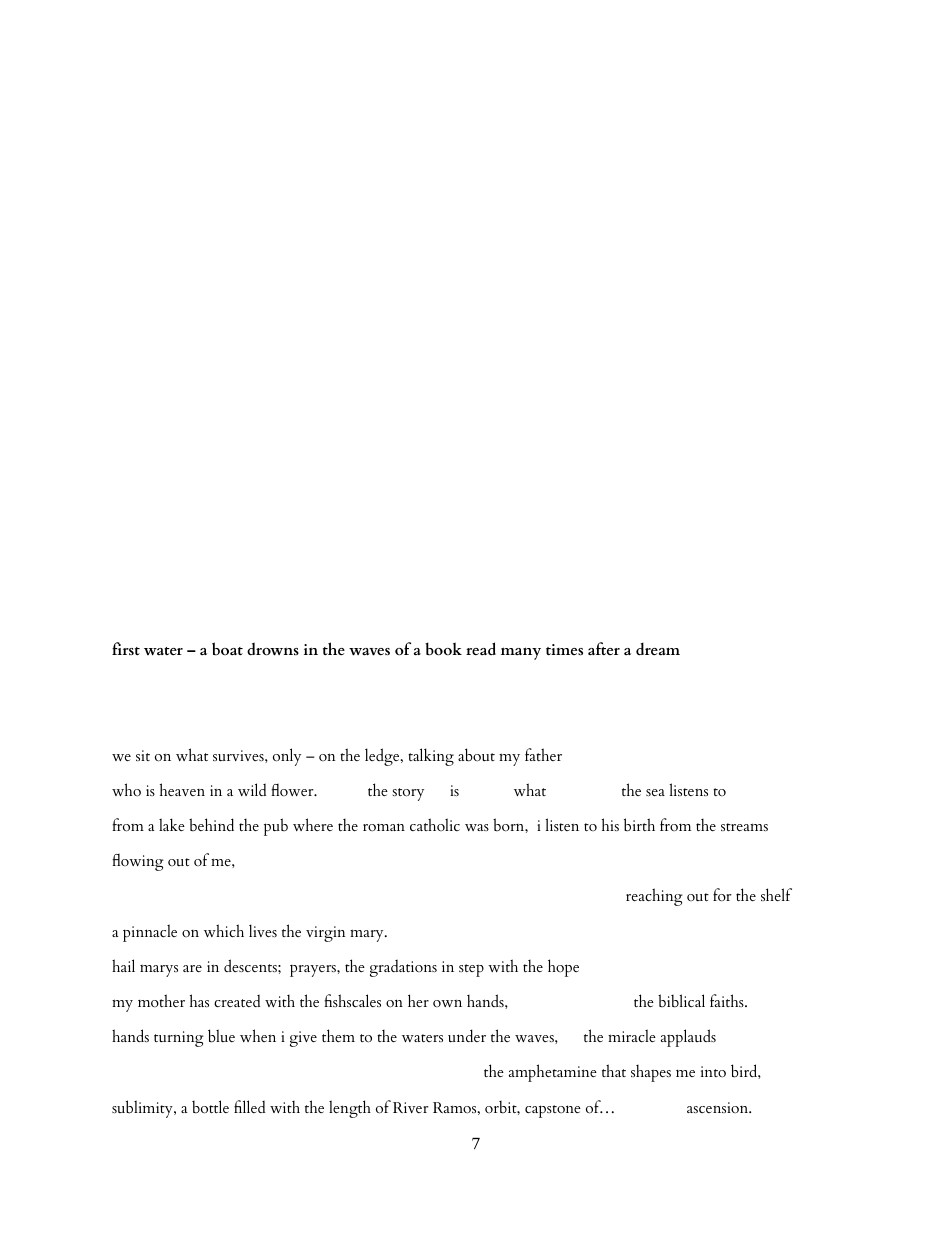  What do you see at coordinates (722, 895) in the screenshot?
I see `for` at bounding box center [722, 895].
